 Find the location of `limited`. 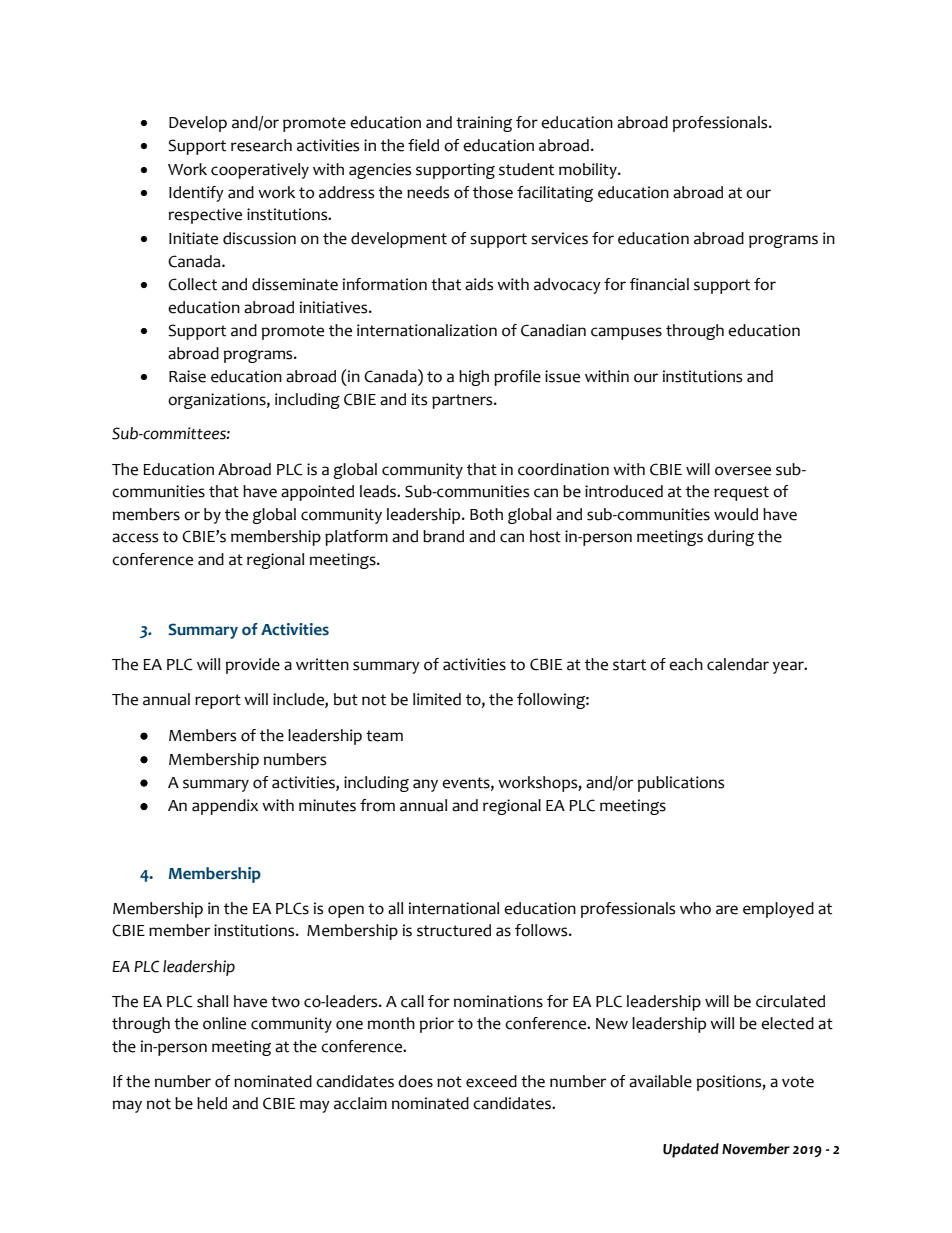

limited is located at coordinates (437, 699).
